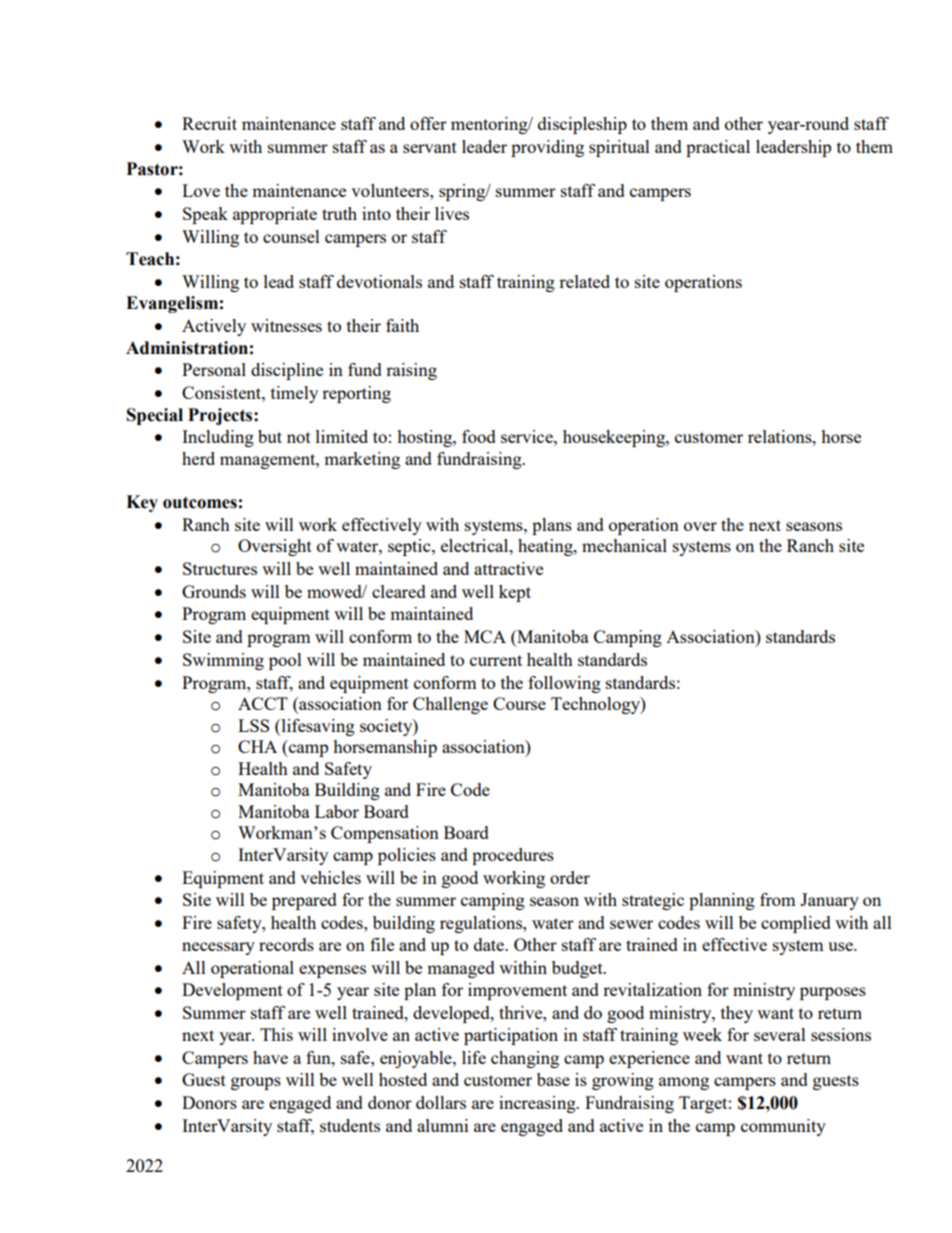 The width and height of the page is (952, 1233). Describe the element at coordinates (223, 661) in the page. I see `Swimming` at that location.
